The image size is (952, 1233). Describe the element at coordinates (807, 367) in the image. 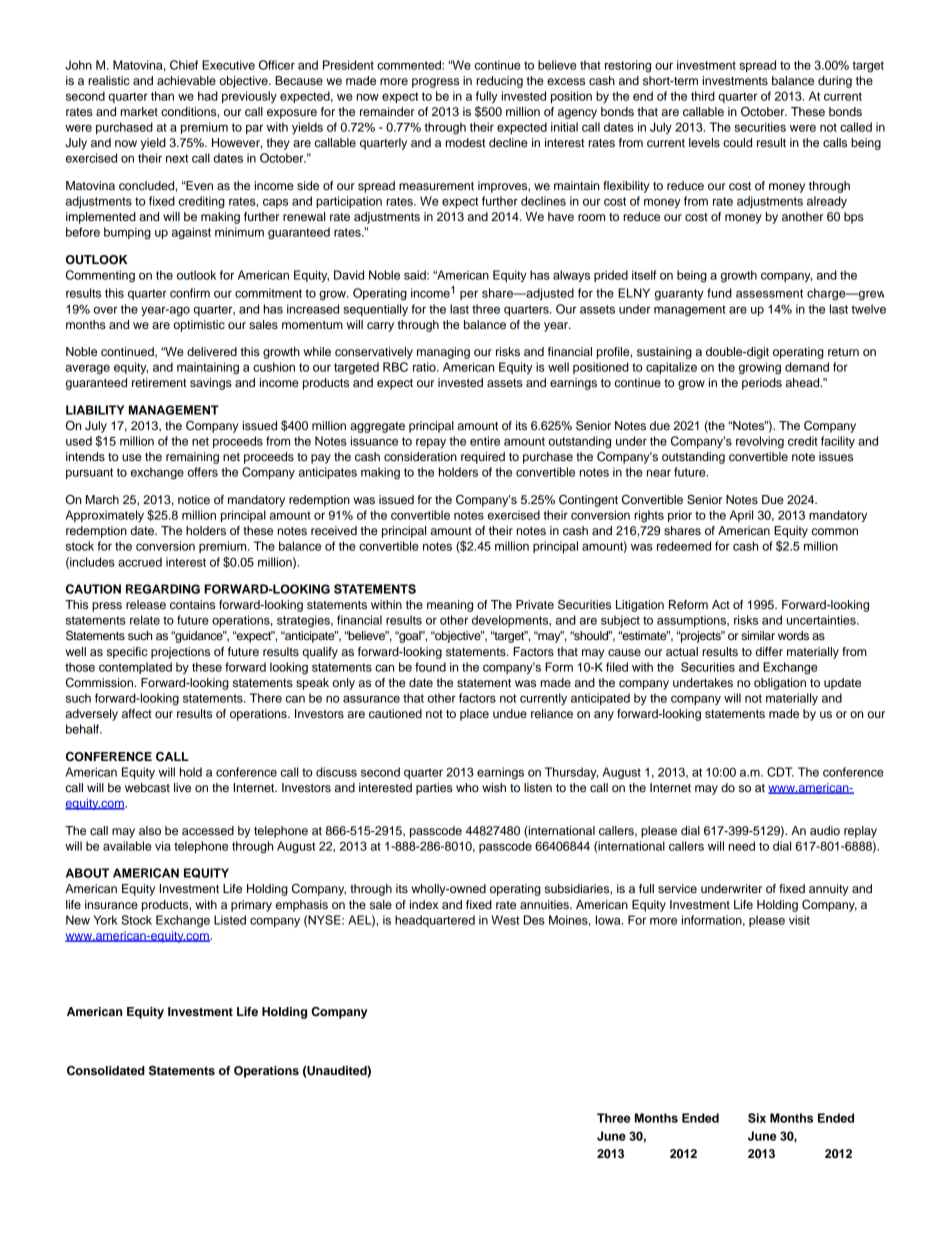

I see `demand` at that location.
